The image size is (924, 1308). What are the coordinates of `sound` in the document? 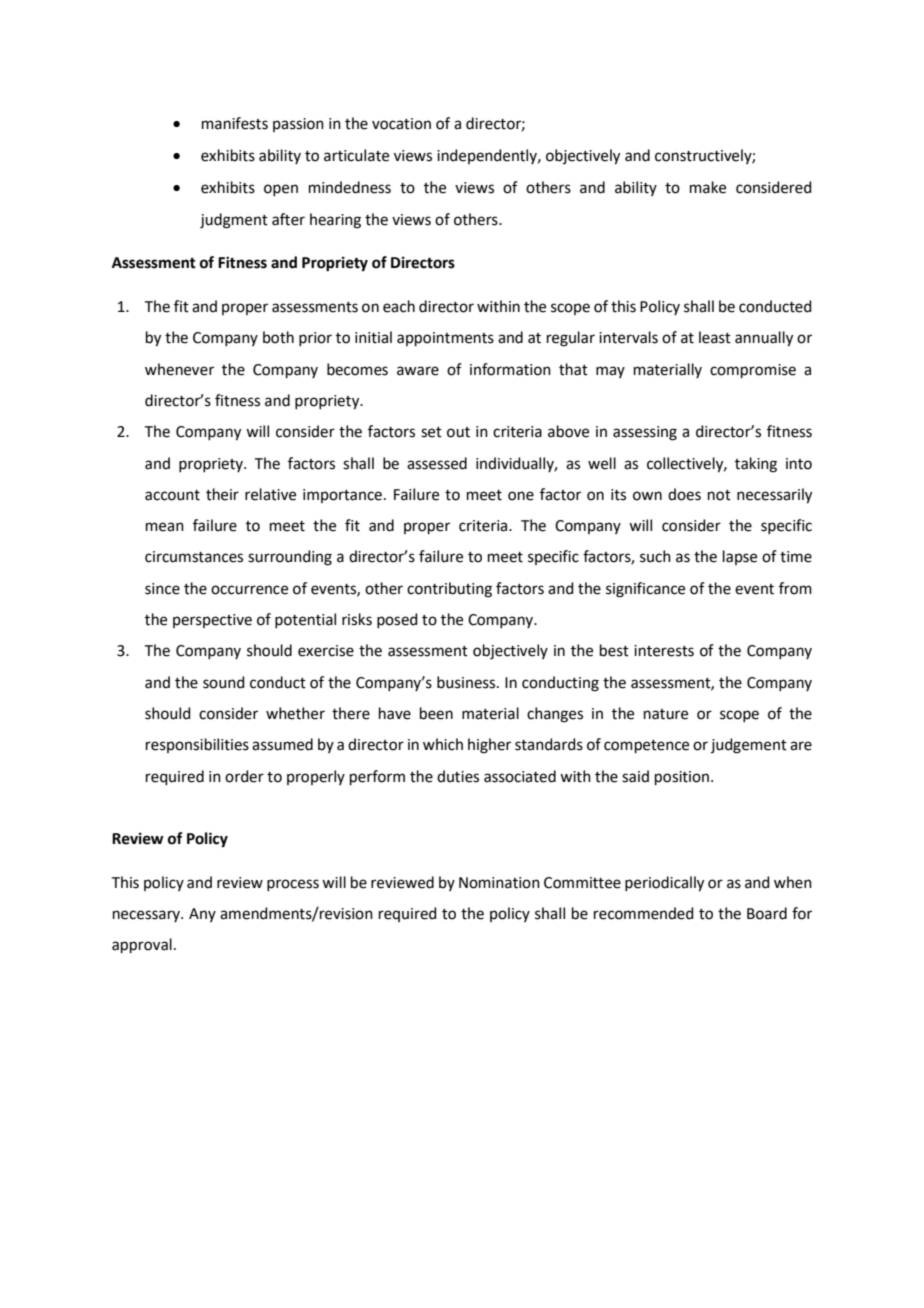 It's located at (224, 682).
